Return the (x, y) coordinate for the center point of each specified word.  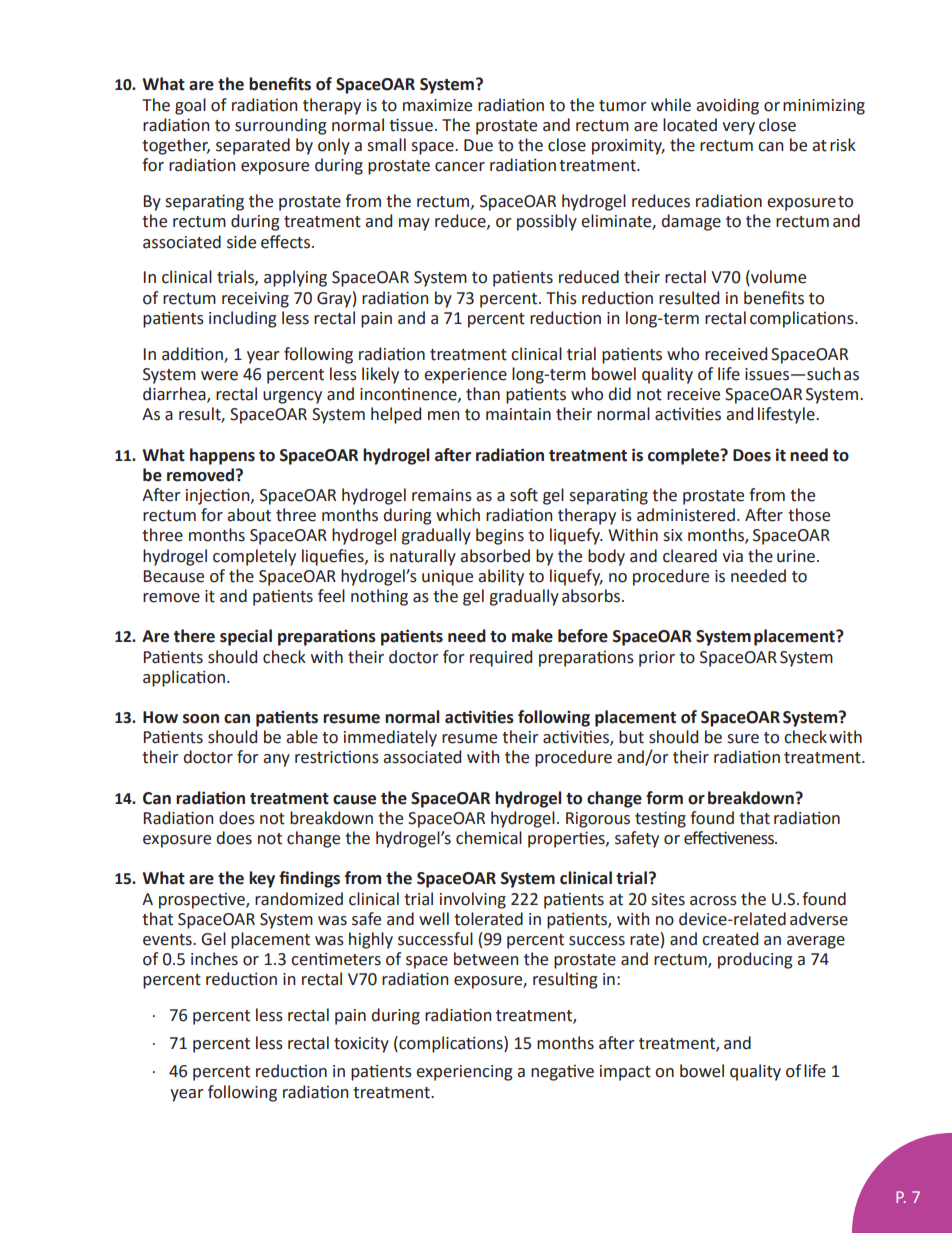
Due (478, 145)
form (664, 798)
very (738, 128)
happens (222, 456)
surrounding (281, 126)
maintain (518, 414)
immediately (390, 738)
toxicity (361, 1045)
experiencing (464, 1073)
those (809, 515)
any (276, 760)
